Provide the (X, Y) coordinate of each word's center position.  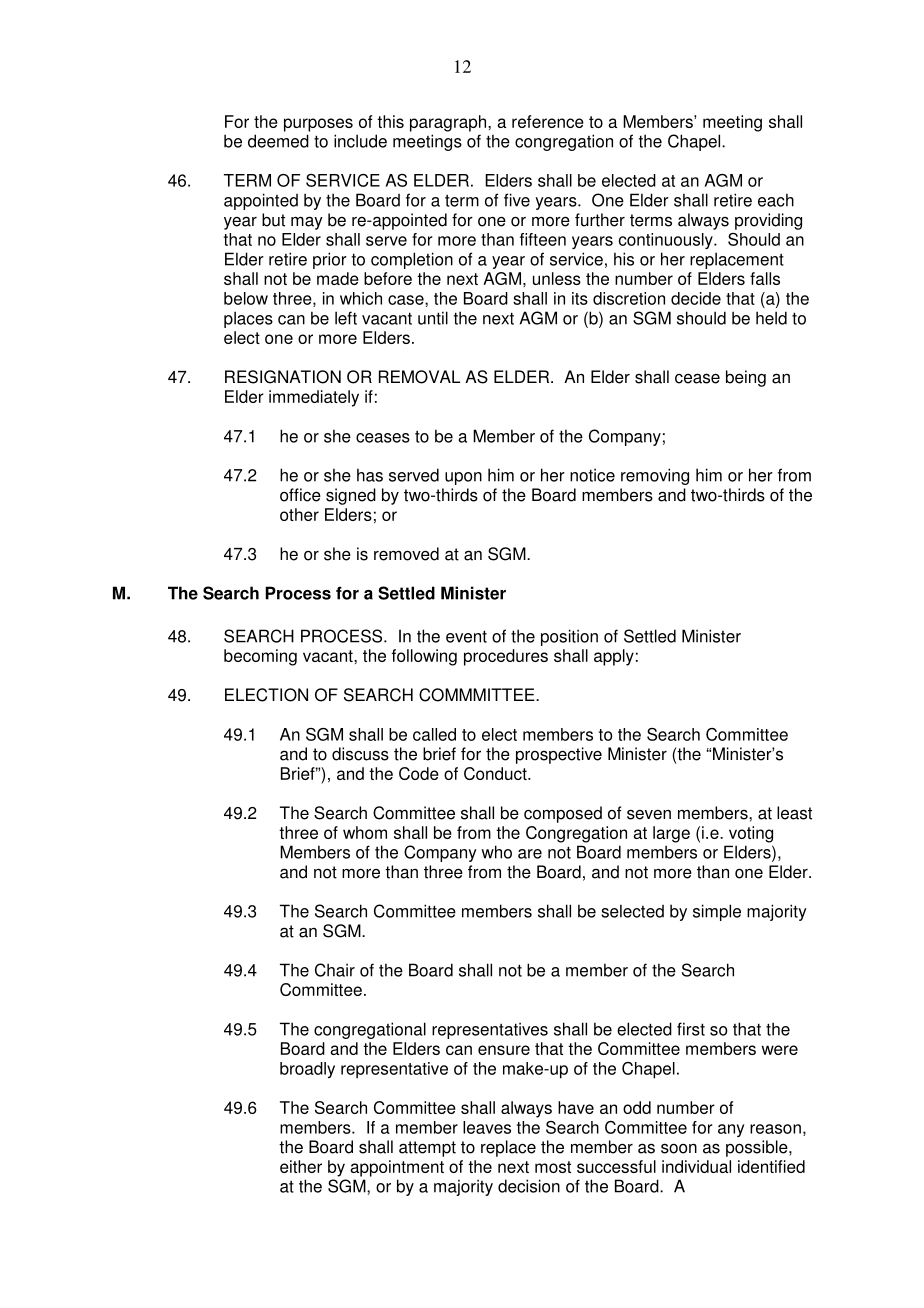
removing (655, 476)
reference (548, 121)
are (530, 854)
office (300, 495)
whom (365, 832)
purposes (318, 125)
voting (751, 834)
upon (463, 478)
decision (529, 1186)
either (301, 1166)
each (776, 200)
